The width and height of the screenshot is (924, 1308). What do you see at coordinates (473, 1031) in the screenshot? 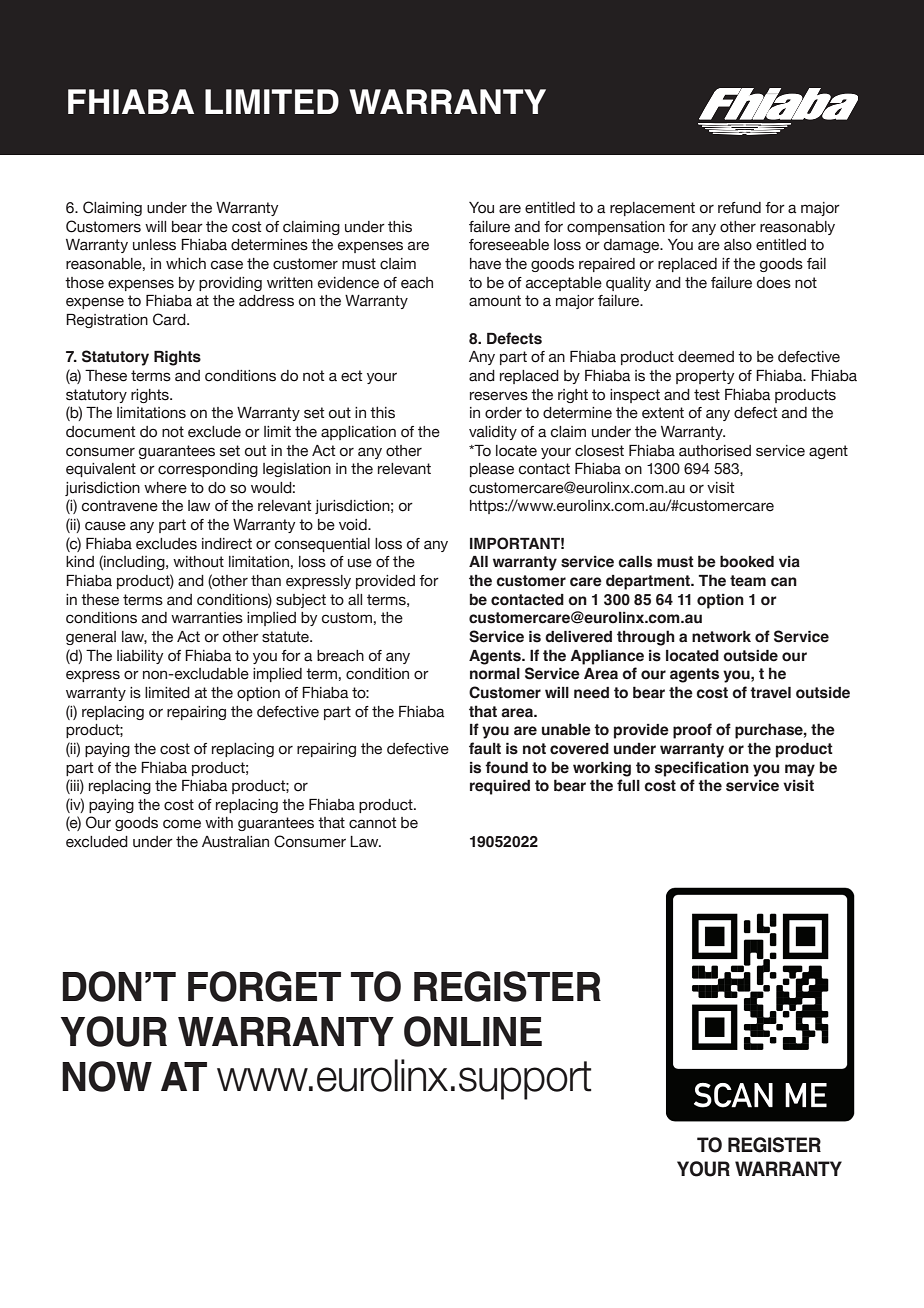
I see `ONLINE` at bounding box center [473, 1031].
